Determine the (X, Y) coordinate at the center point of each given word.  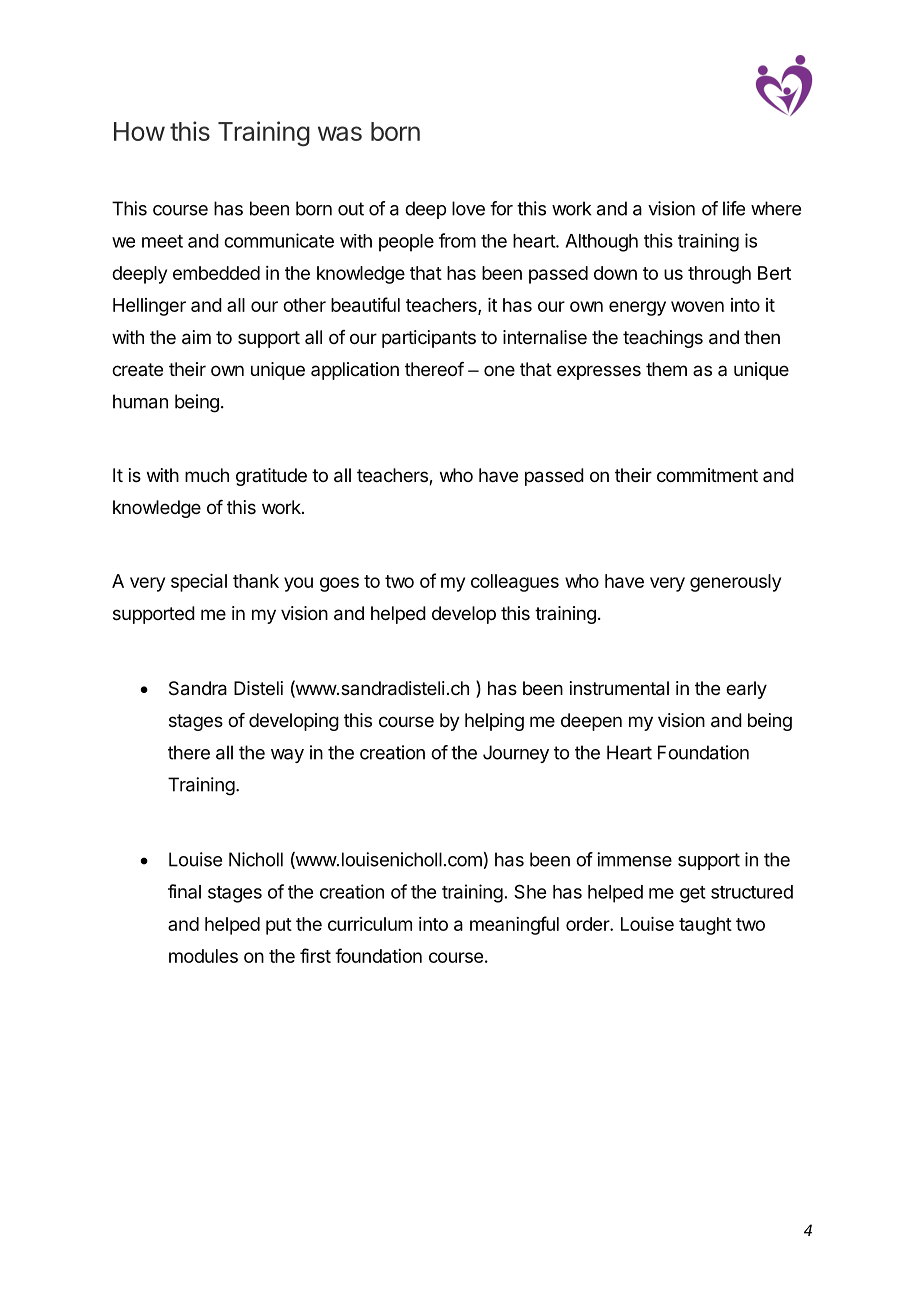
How (139, 131)
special (199, 583)
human (140, 401)
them (666, 369)
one (499, 370)
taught (705, 926)
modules (203, 956)
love (468, 208)
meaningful (514, 925)
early (746, 690)
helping (494, 722)
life (734, 208)
